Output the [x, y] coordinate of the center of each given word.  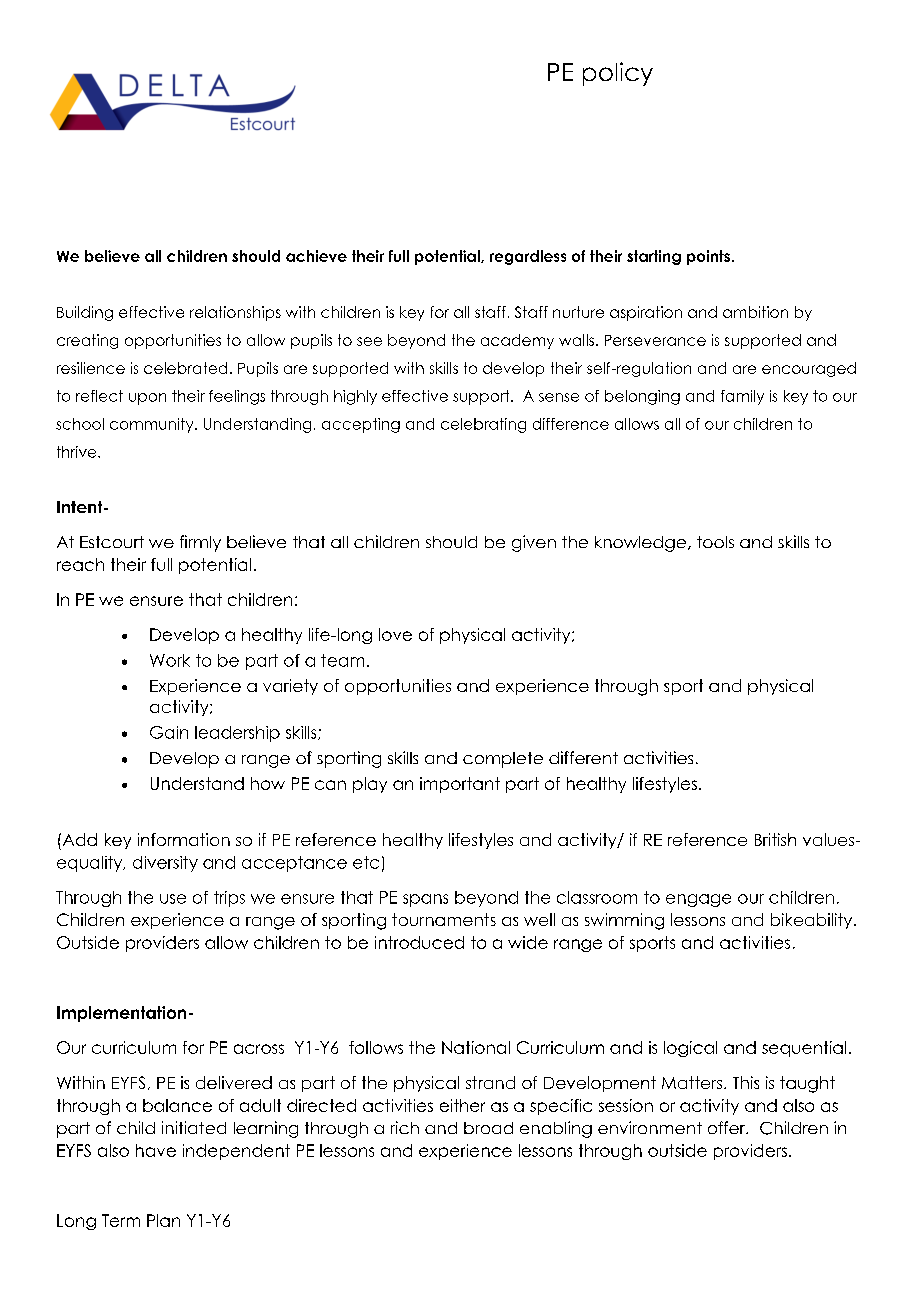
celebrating [483, 425]
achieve [316, 256]
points [708, 257]
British [775, 839]
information [184, 839]
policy [618, 74]
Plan [163, 1220]
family [742, 397]
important [460, 785]
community [153, 425]
